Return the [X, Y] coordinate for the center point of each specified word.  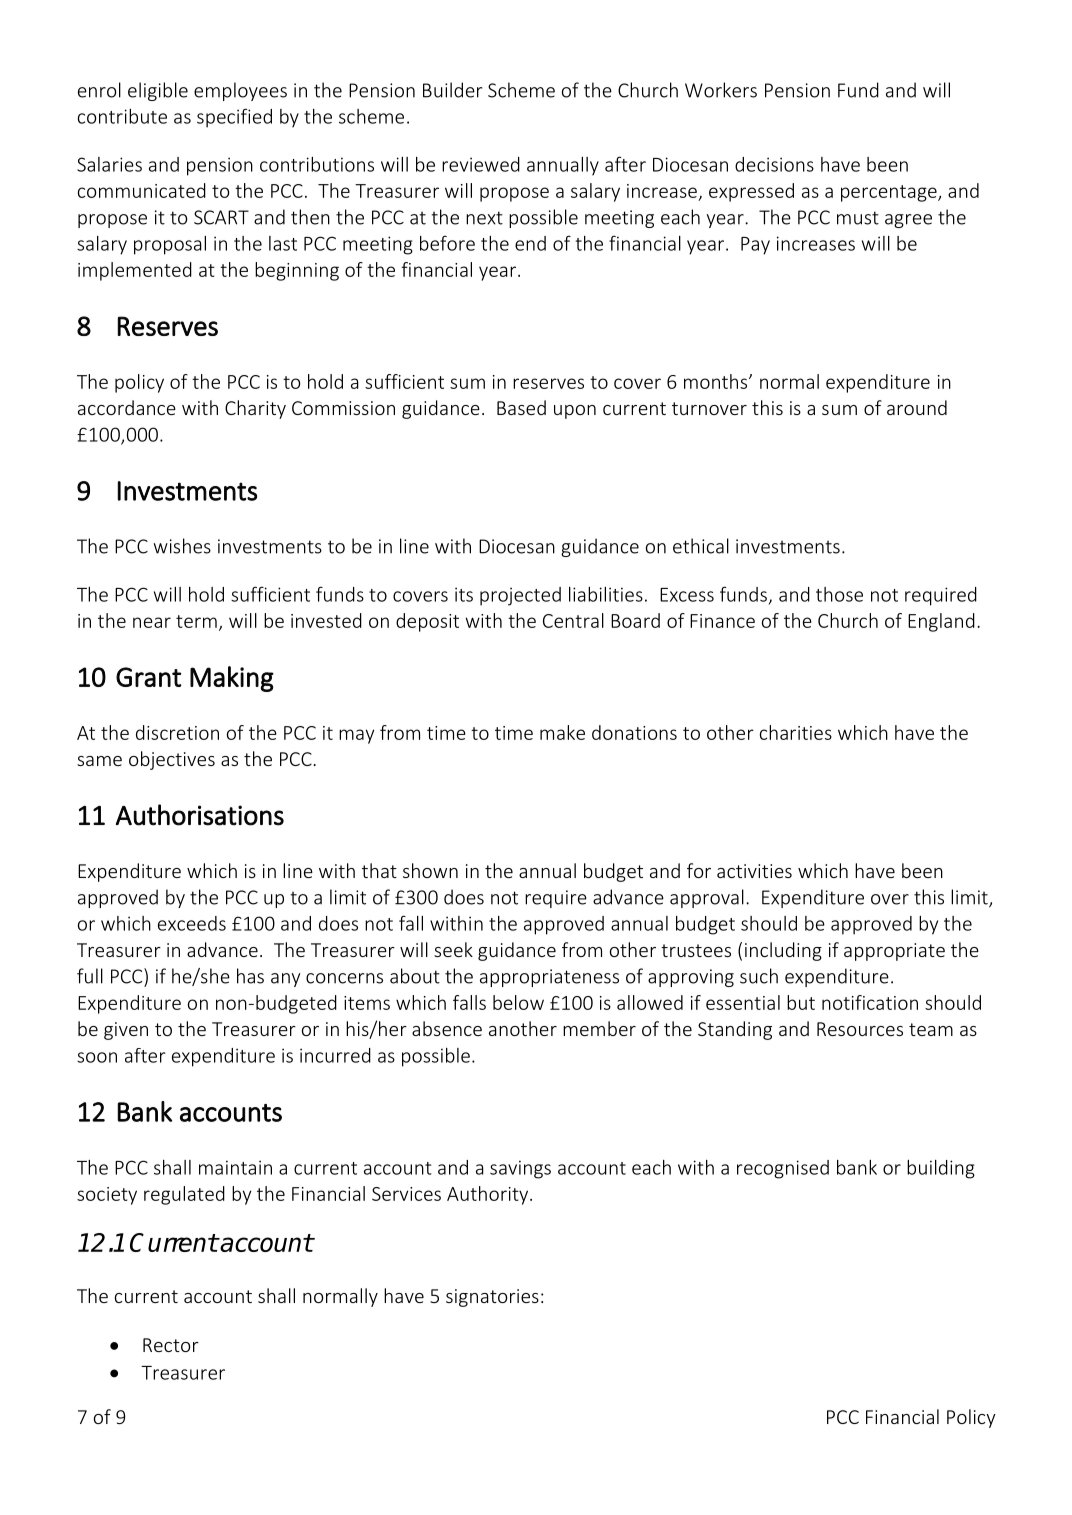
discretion [177, 732]
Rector [171, 1345]
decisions [774, 164]
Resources [860, 1029]
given [126, 1031]
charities [796, 732]
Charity [255, 409]
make [562, 732]
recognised [783, 1169]
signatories [492, 1298]
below [518, 1002]
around [917, 407]
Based [521, 407]
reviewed [481, 164]
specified [234, 118]
